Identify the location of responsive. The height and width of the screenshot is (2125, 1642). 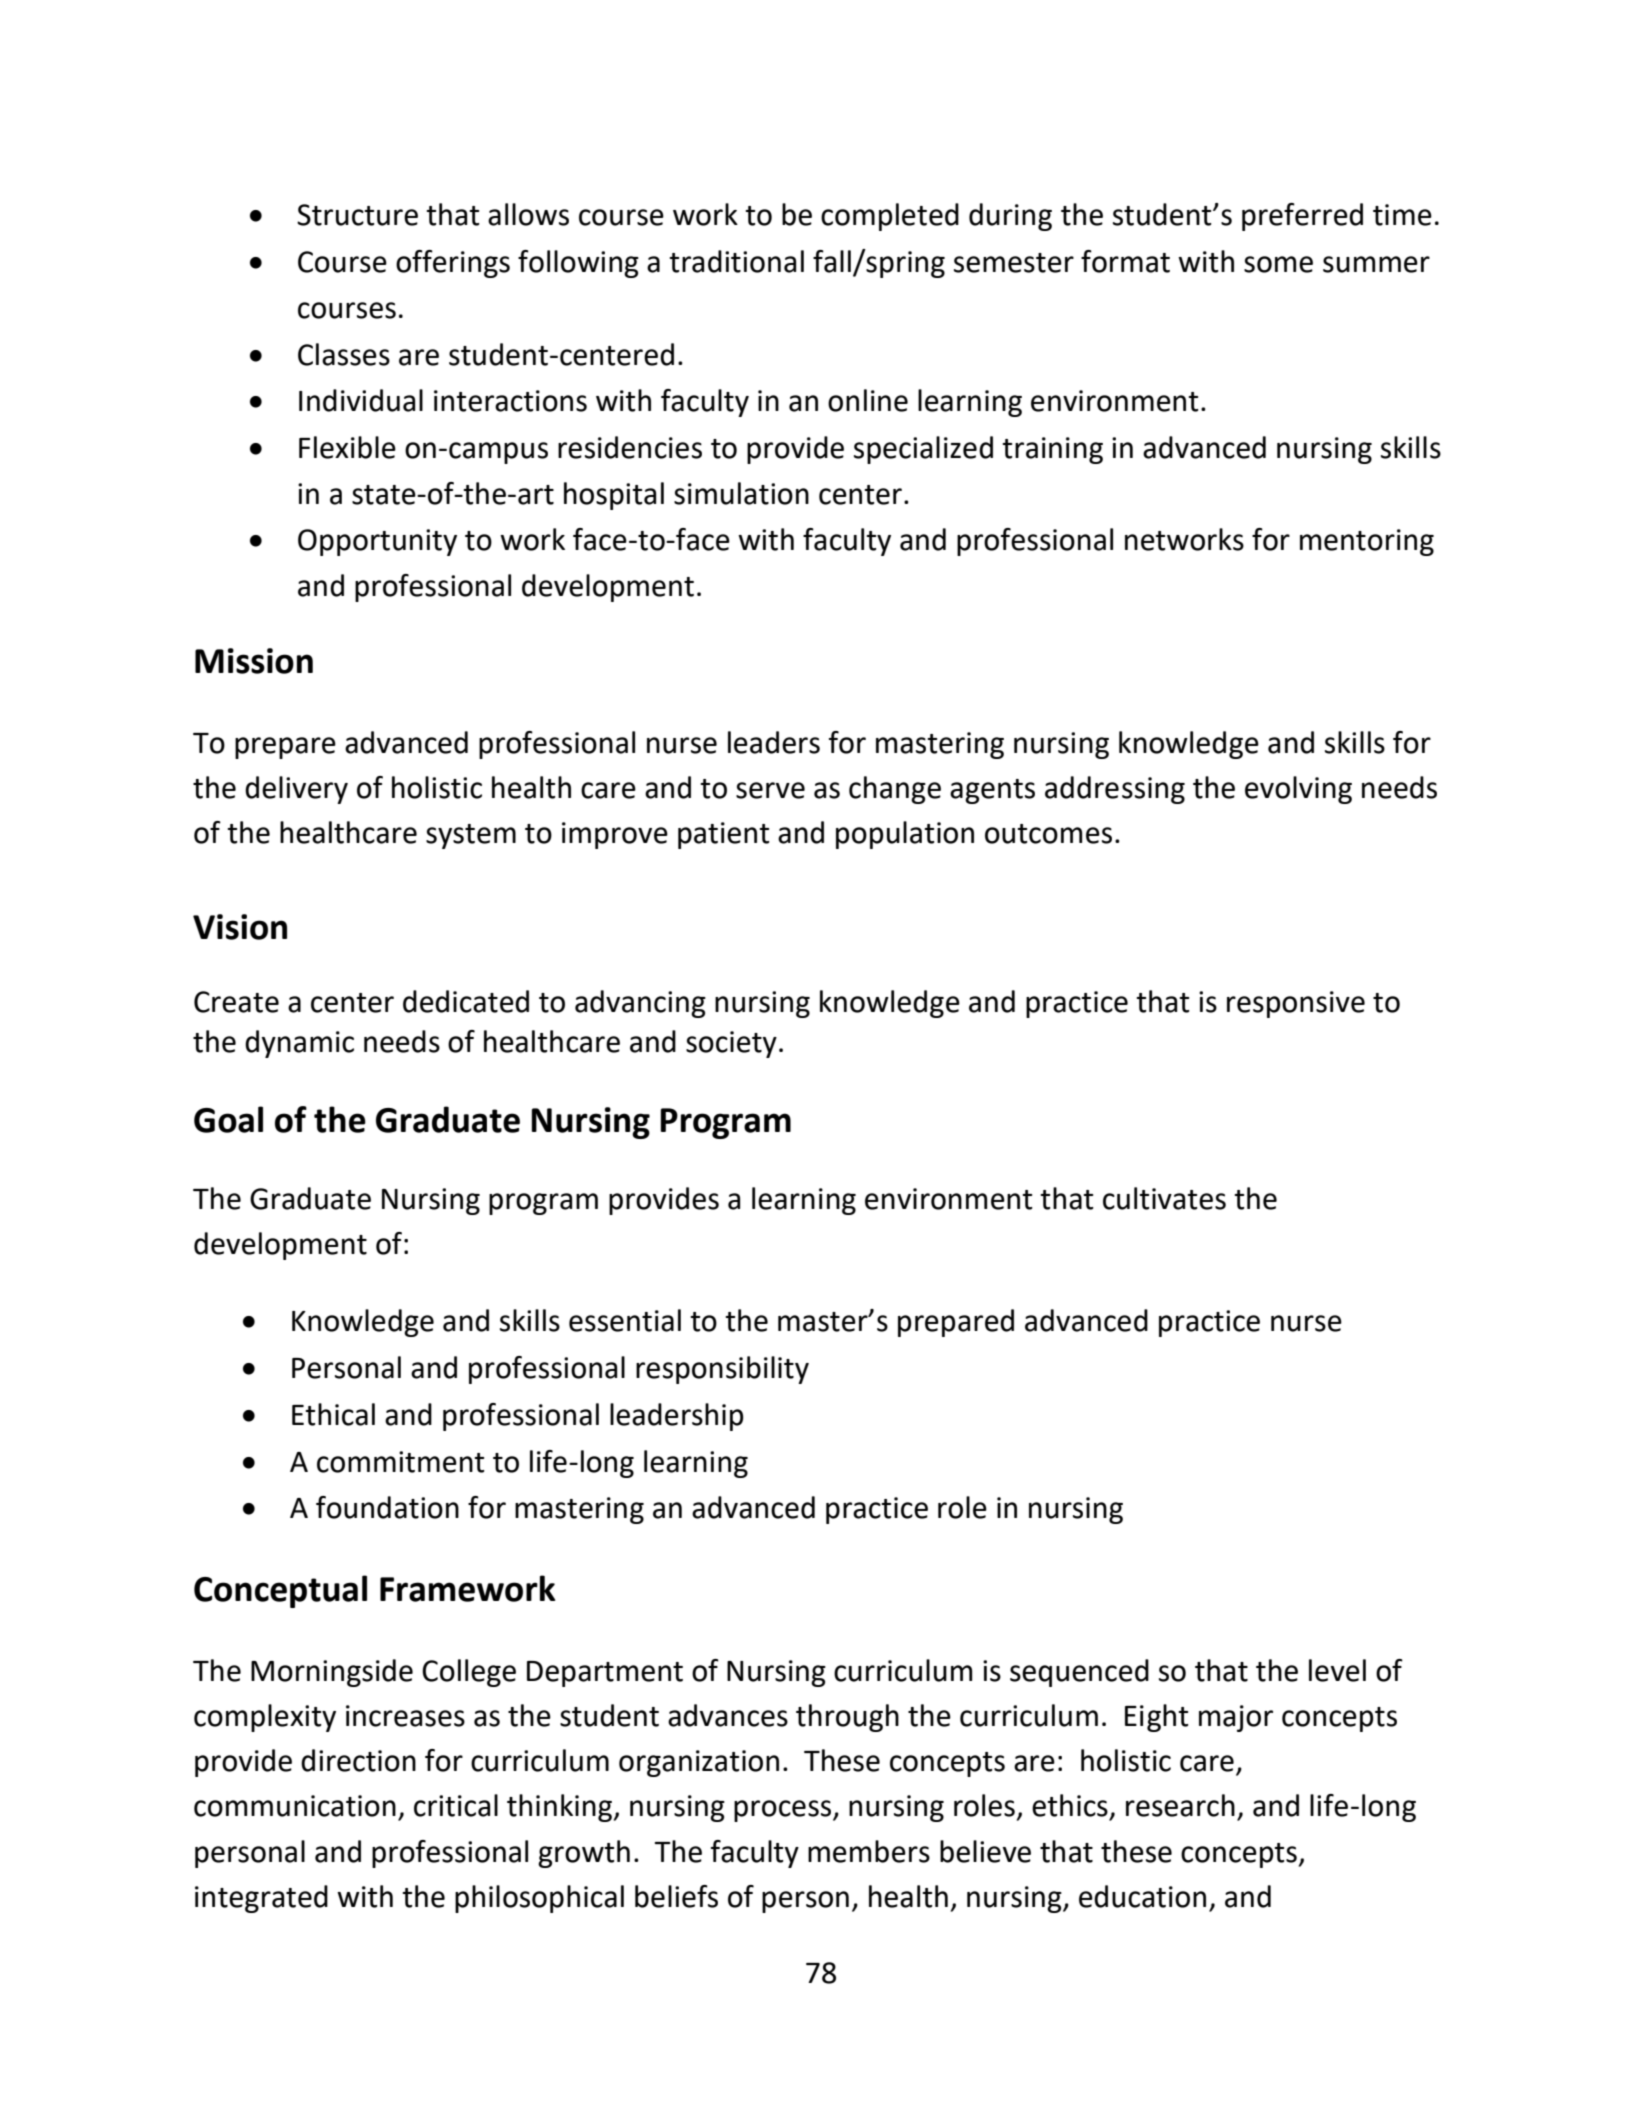
(1296, 1004).
